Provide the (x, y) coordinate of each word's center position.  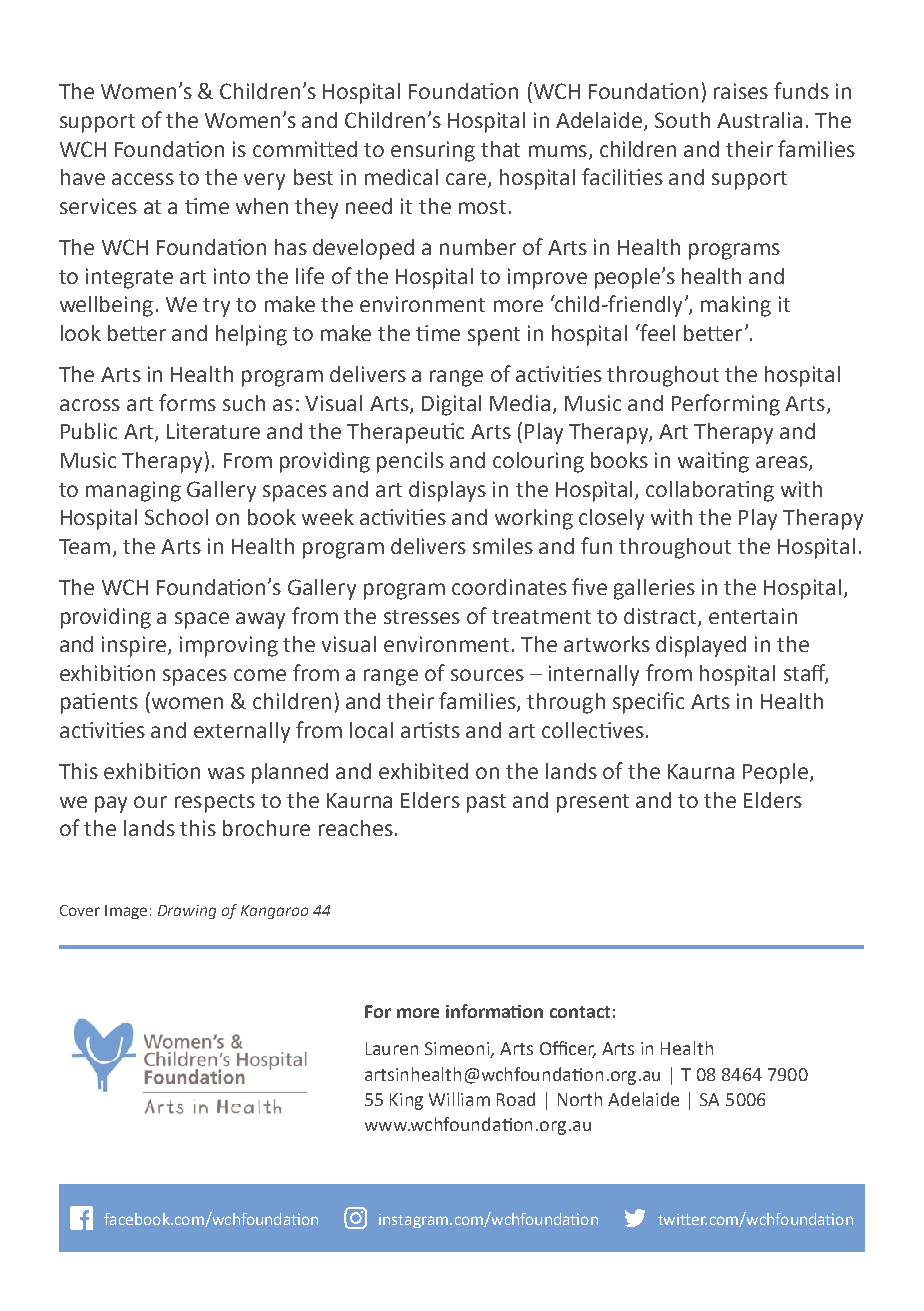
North (580, 1099)
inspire (135, 646)
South (682, 120)
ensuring (433, 151)
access (143, 179)
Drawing (187, 912)
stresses (422, 617)
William (459, 1099)
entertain (753, 616)
